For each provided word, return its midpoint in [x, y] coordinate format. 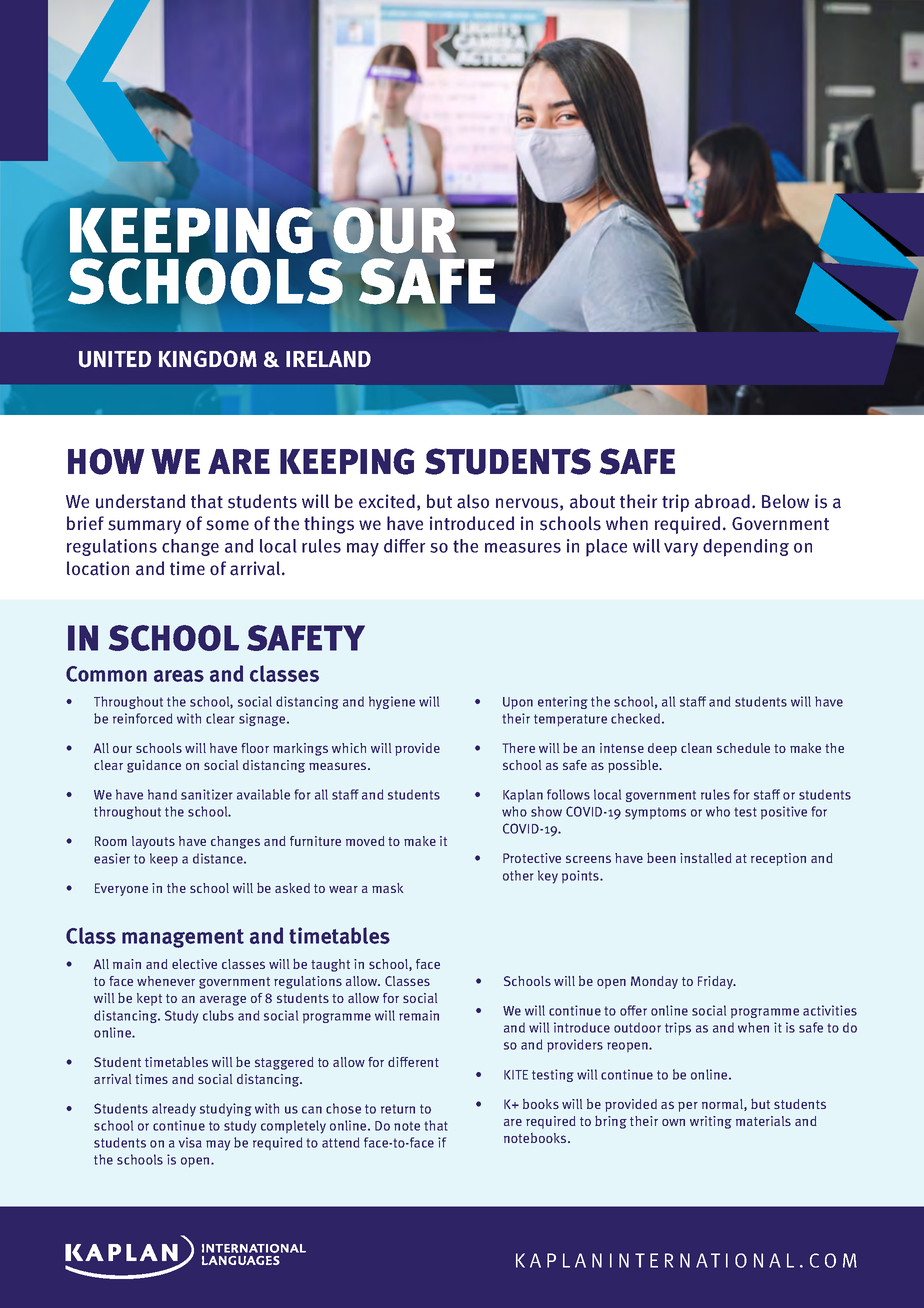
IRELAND [328, 358]
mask [387, 888]
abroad [722, 501]
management [183, 938]
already [174, 1110]
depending [746, 548]
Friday [717, 982]
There [518, 748]
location [98, 568]
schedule [743, 748]
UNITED [115, 359]
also [473, 501]
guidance [154, 766]
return [398, 1109]
